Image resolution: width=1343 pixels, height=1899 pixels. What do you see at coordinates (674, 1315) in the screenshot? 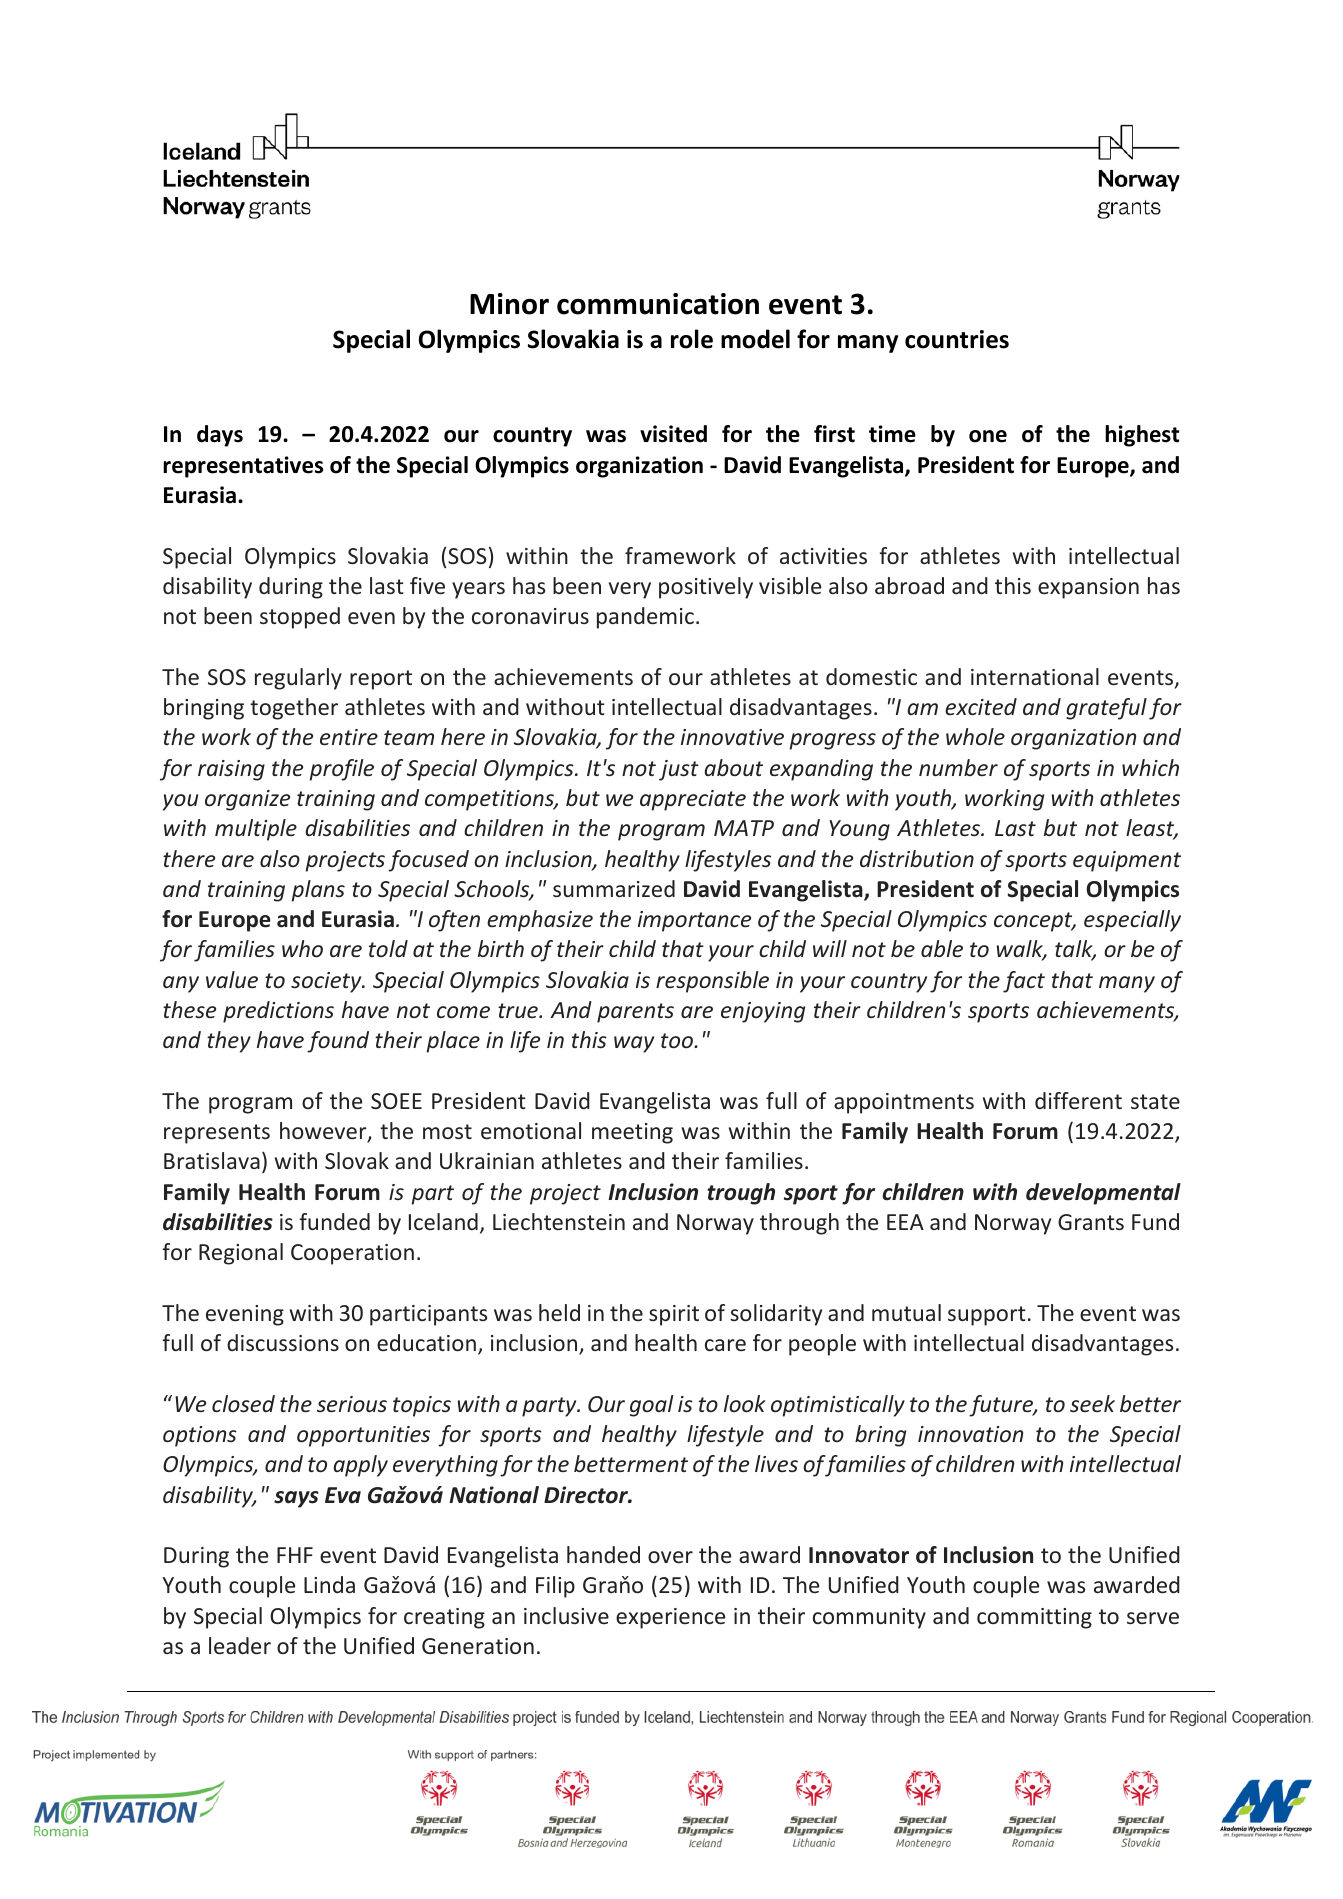
I see `spirit` at bounding box center [674, 1315].
